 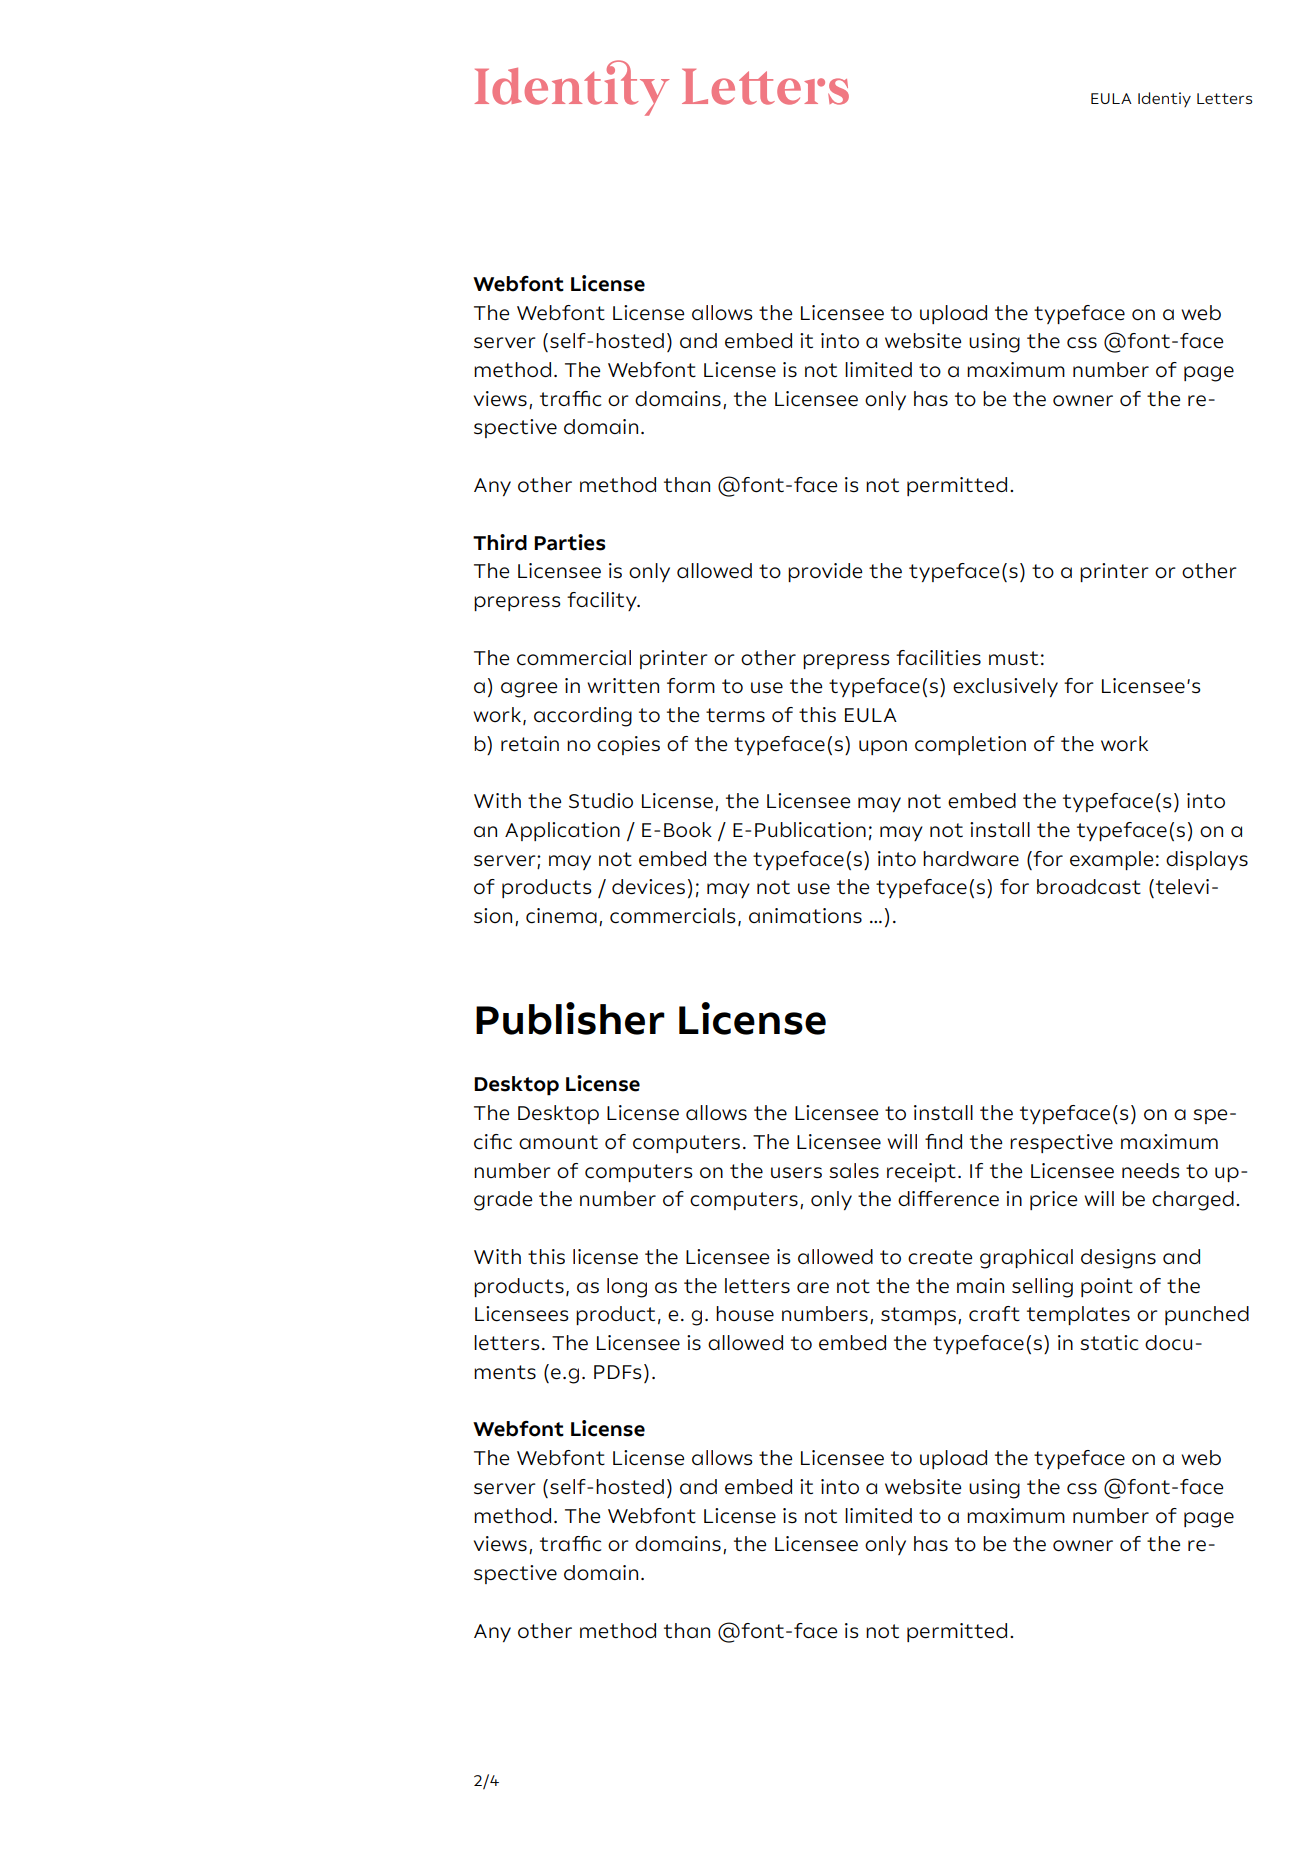 I want to click on exclusively, so click(x=1005, y=687).
